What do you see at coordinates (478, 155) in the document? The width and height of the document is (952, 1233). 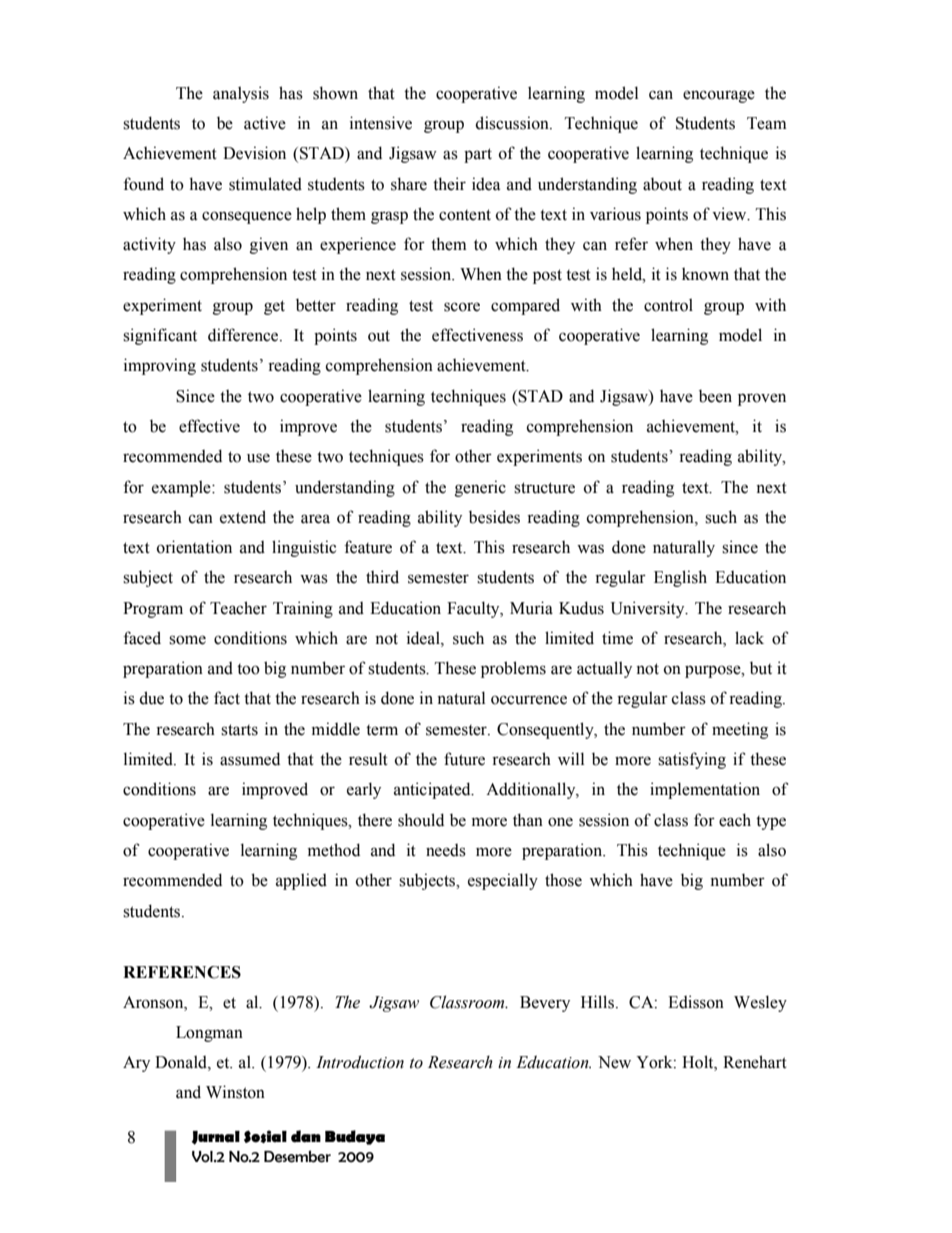 I see `part` at bounding box center [478, 155].
